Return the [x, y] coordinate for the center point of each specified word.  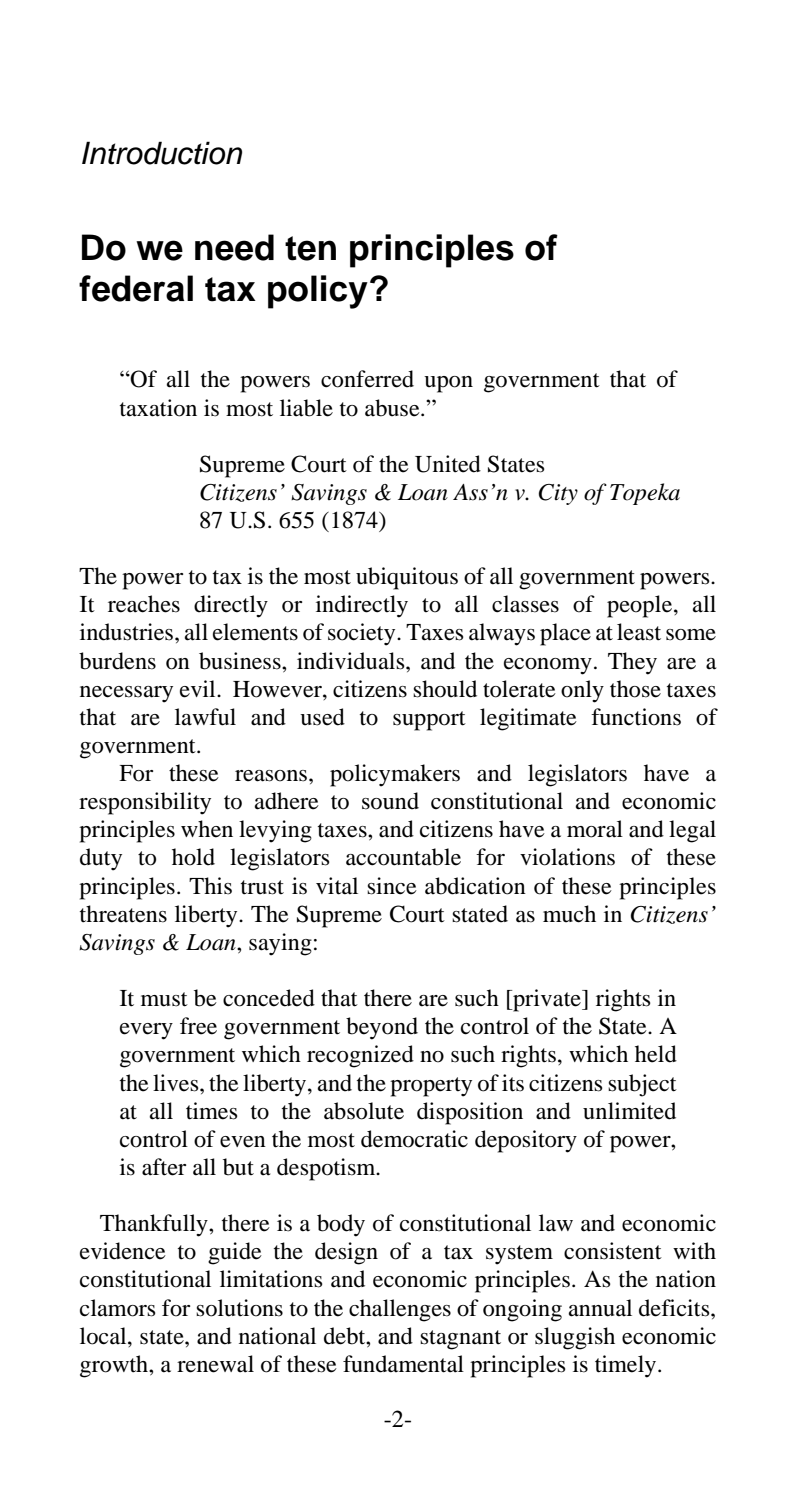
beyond [382, 1028]
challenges [400, 1310]
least [639, 632]
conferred [367, 379]
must [164, 999]
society [363, 634]
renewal [215, 1364]
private [547, 1000]
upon [448, 384]
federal [136, 288]
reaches [144, 604]
